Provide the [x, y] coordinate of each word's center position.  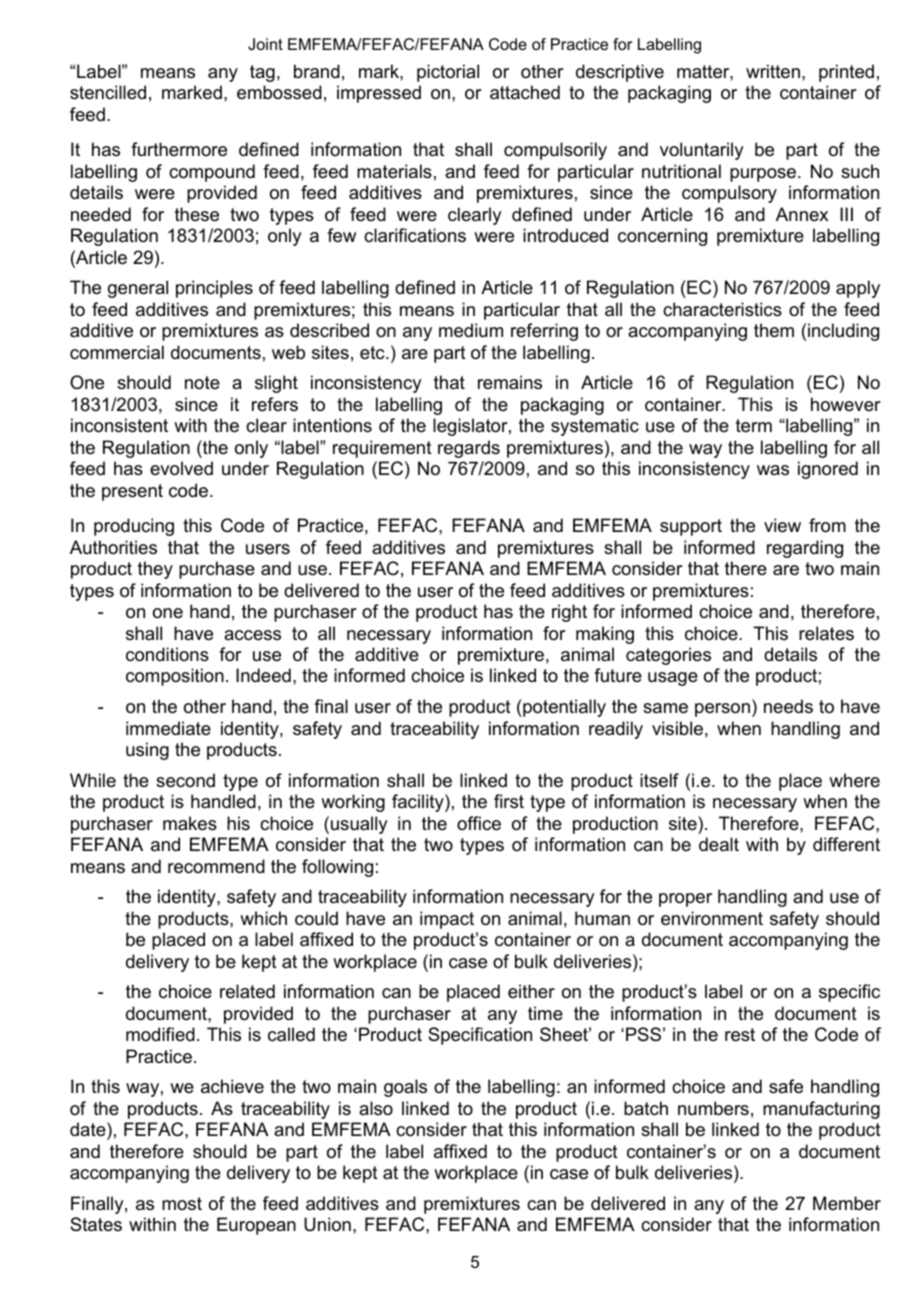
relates [826, 633]
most [182, 1203]
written [773, 71]
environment [712, 918]
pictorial [448, 73]
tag [262, 73]
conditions [167, 654]
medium [471, 330]
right [569, 613]
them [774, 330]
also [376, 1108]
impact [447, 920]
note [202, 382]
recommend [216, 866]
